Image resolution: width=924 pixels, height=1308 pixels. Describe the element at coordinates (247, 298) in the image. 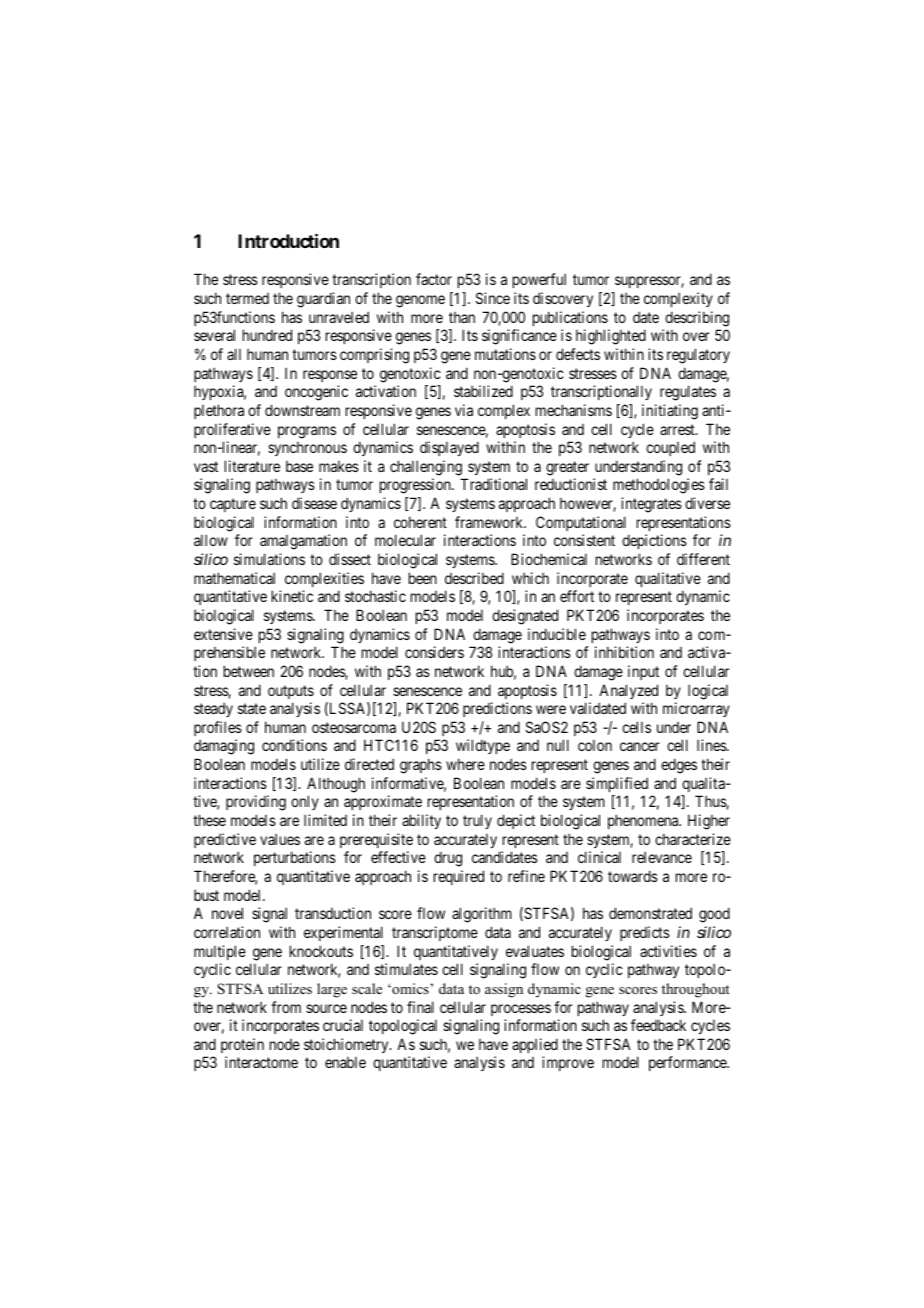

I see `termed` at that location.
